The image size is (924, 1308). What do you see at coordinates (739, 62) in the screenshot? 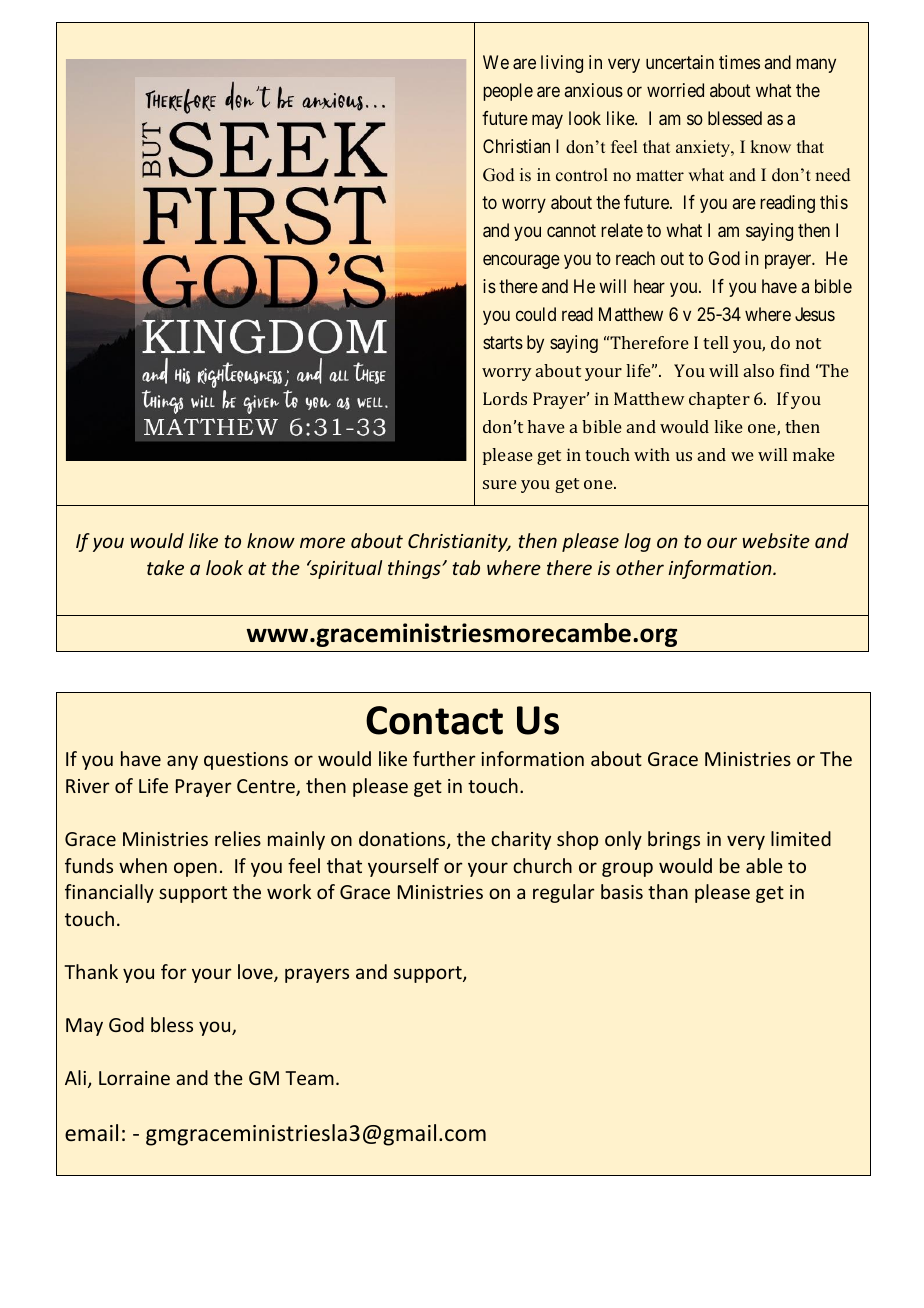
I see `times` at bounding box center [739, 62].
